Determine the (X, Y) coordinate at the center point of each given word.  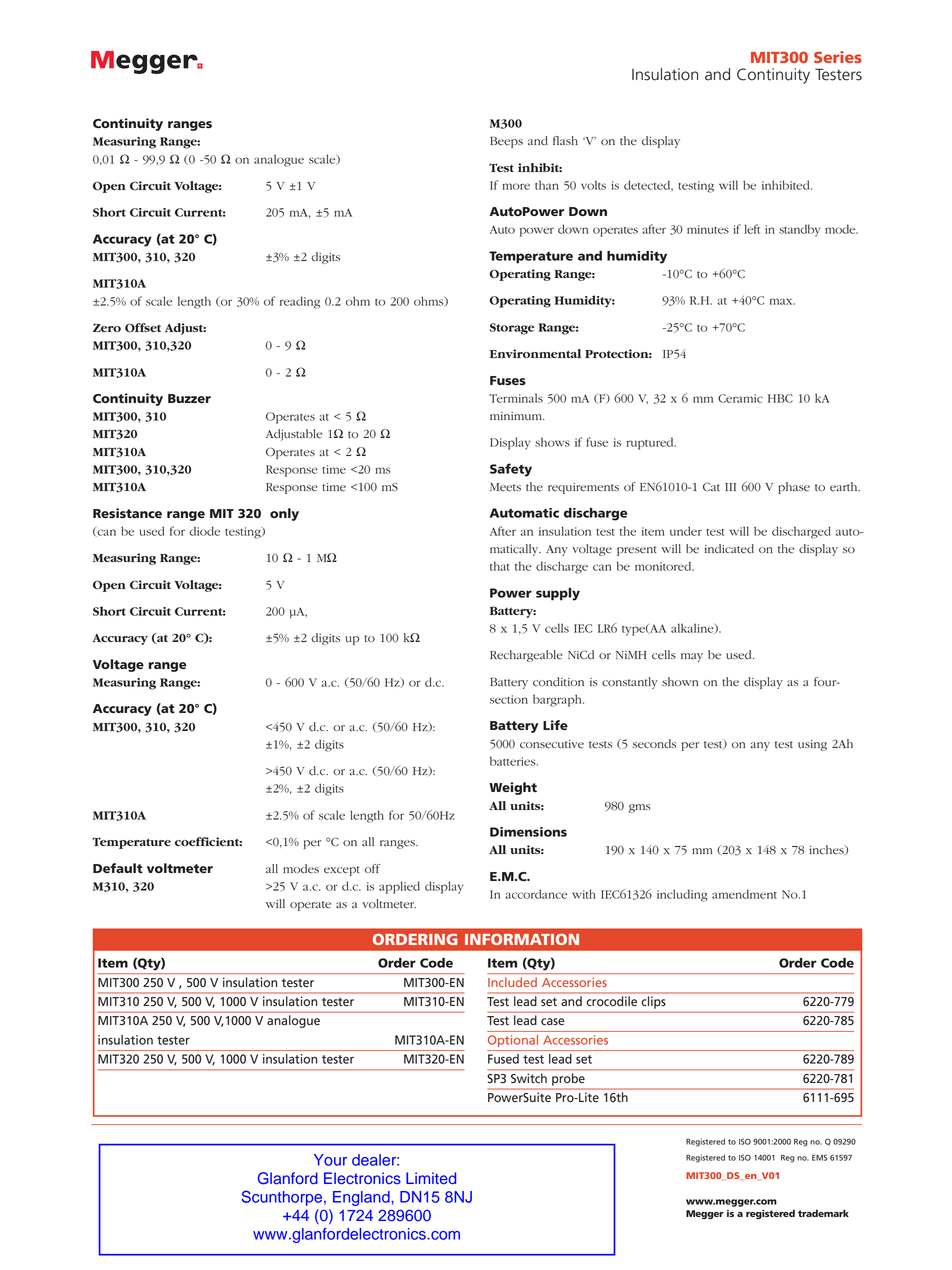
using (812, 745)
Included (512, 982)
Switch (529, 1078)
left (752, 229)
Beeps (506, 142)
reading (300, 302)
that (499, 566)
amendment (744, 894)
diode (204, 531)
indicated (729, 549)
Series (838, 57)
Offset (143, 328)
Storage (512, 329)
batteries (514, 761)
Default (118, 868)
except (342, 871)
